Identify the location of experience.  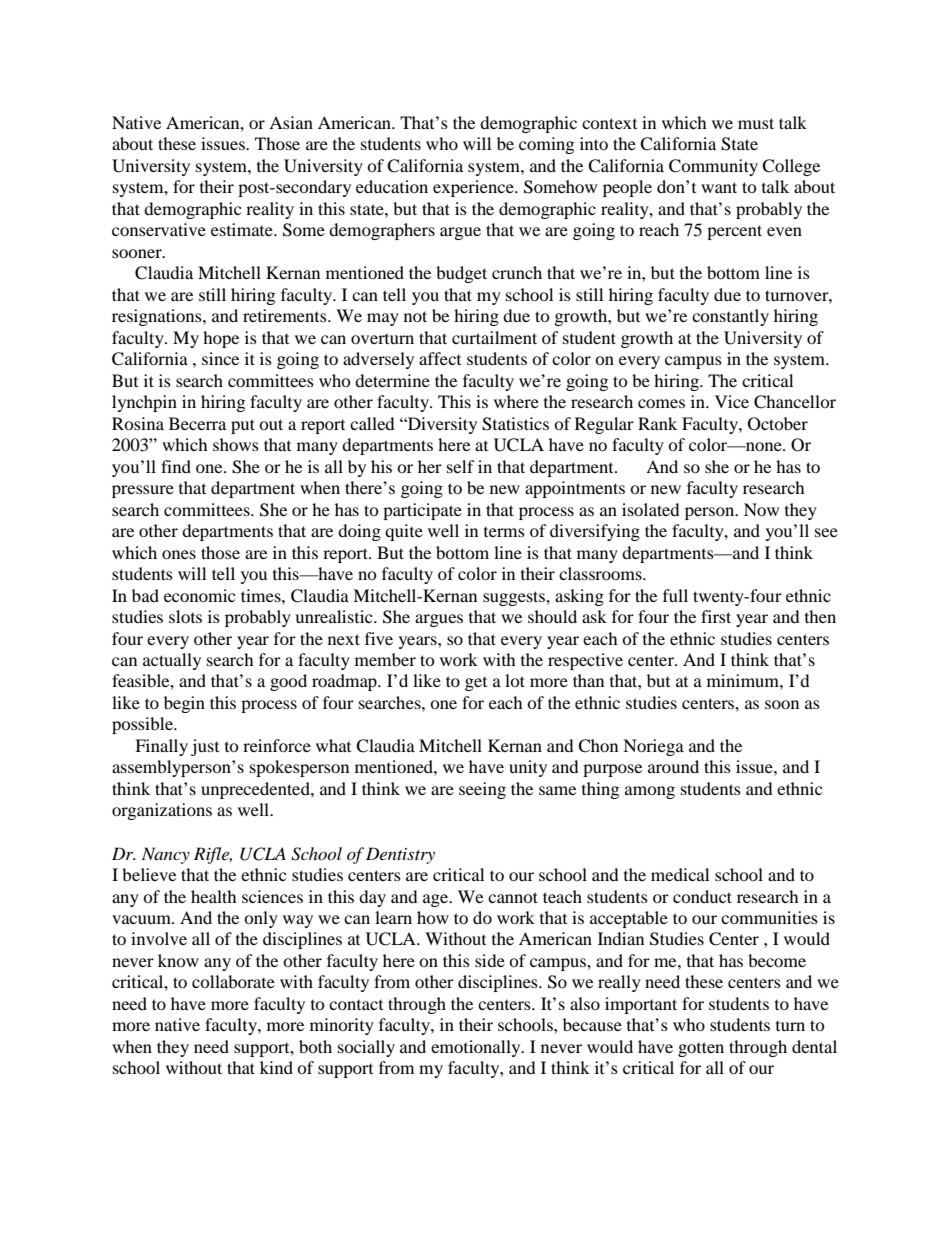
(474, 188).
